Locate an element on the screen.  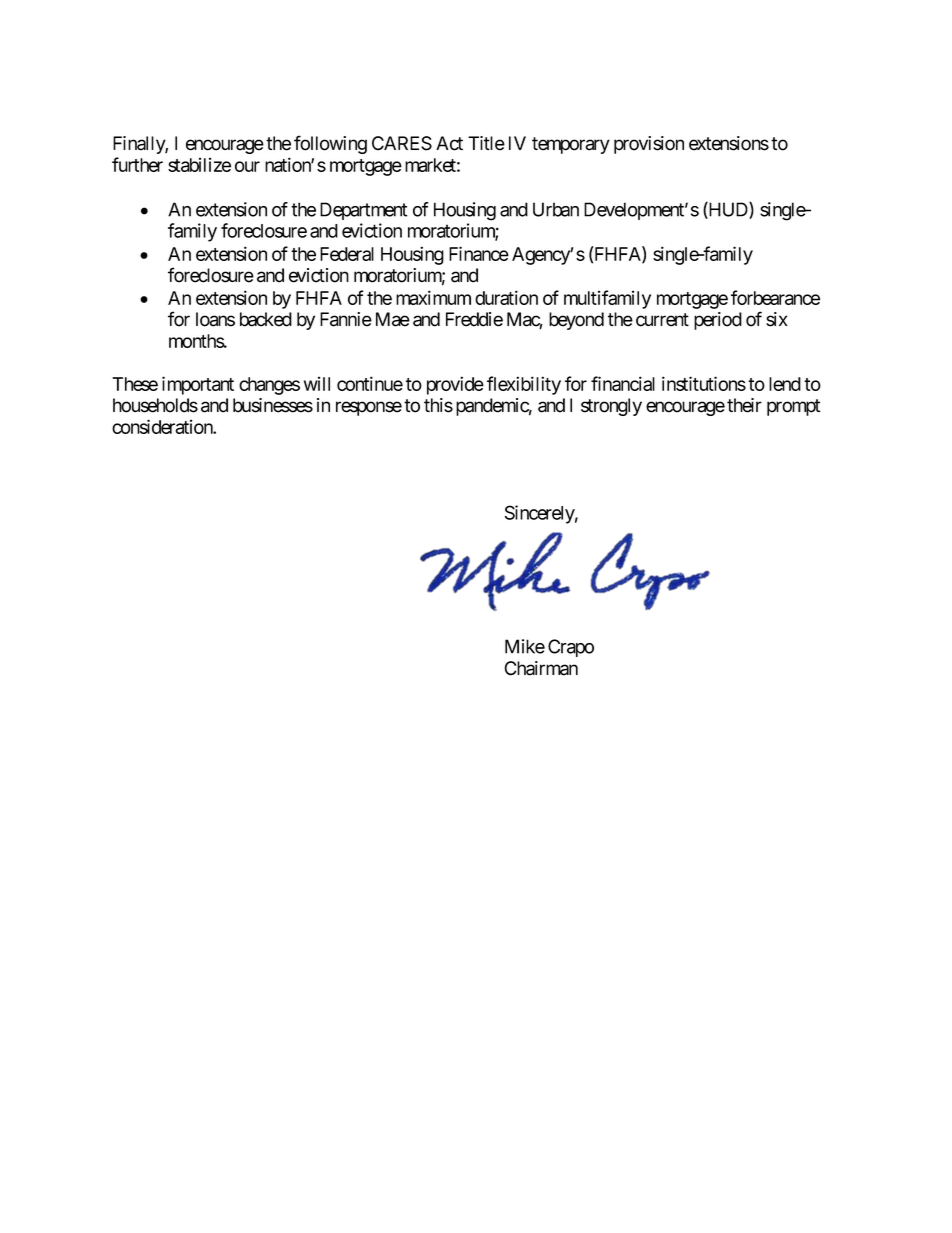
their is located at coordinates (744, 405).
